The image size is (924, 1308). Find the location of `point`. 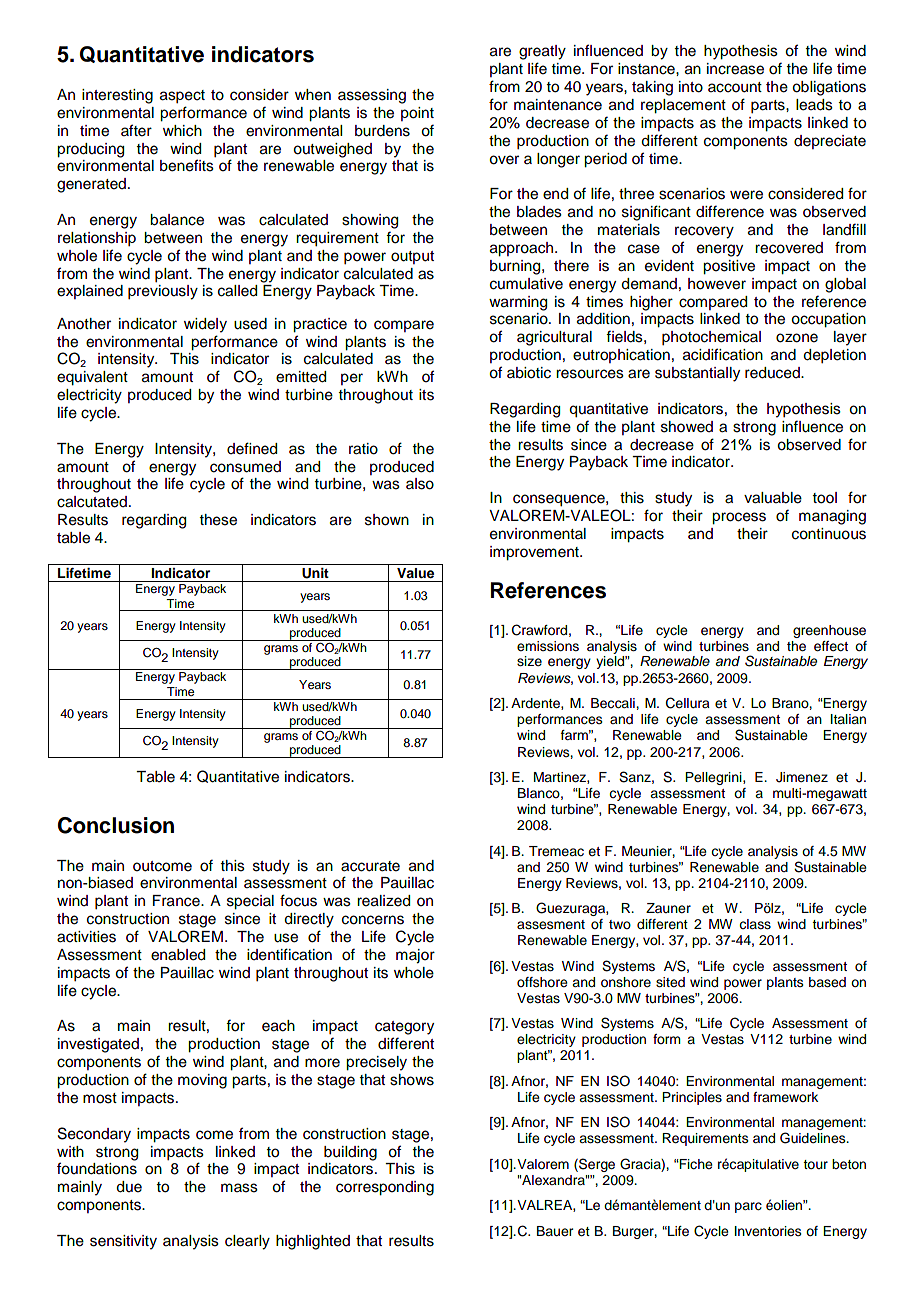

point is located at coordinates (417, 114).
